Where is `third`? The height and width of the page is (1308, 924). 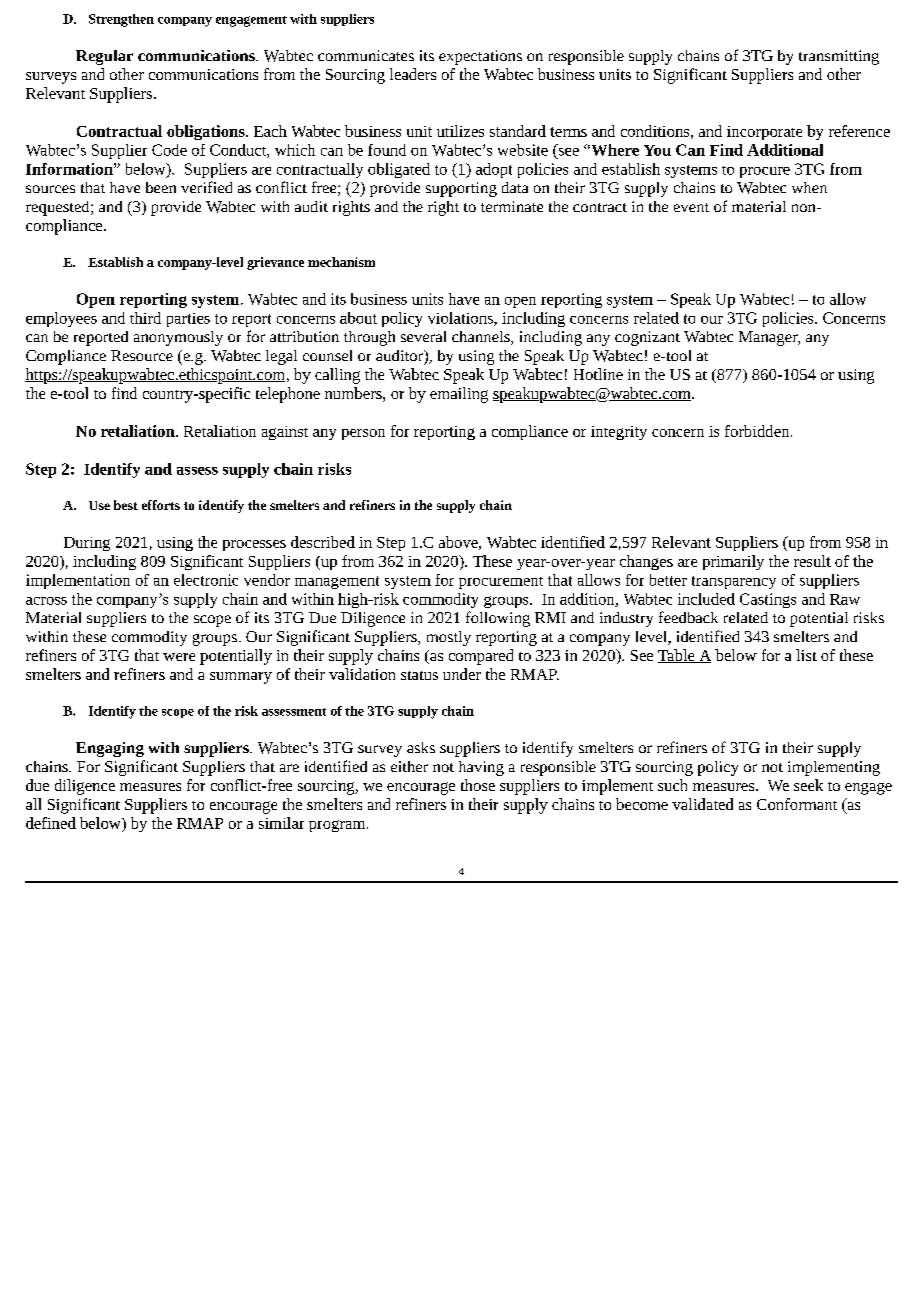
third is located at coordinates (145, 318).
